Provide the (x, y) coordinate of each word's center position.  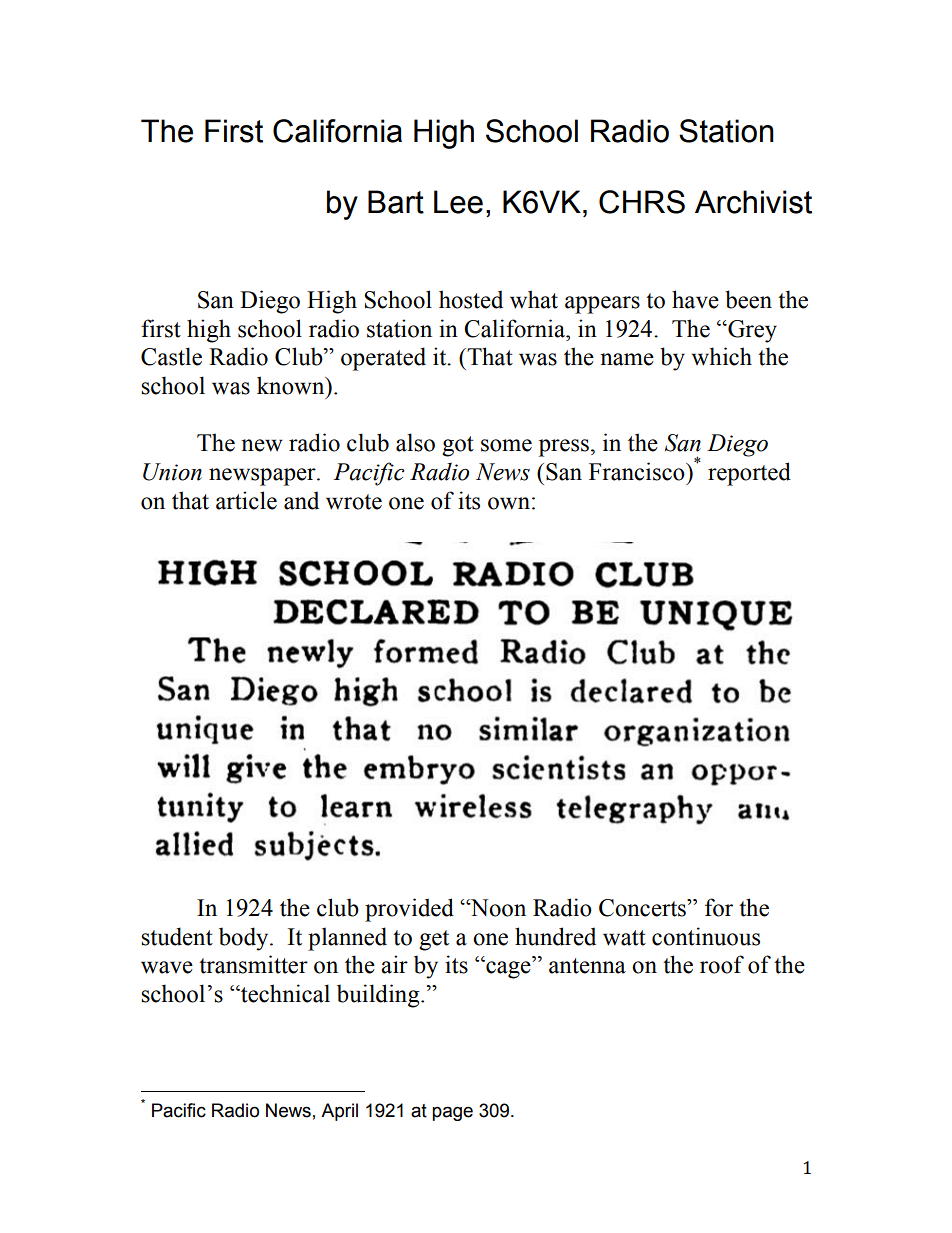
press (564, 448)
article (246, 500)
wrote (354, 502)
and (301, 500)
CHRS (642, 202)
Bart (396, 202)
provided (409, 910)
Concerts (643, 908)
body (245, 939)
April (339, 1112)
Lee (458, 202)
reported (749, 474)
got (458, 446)
